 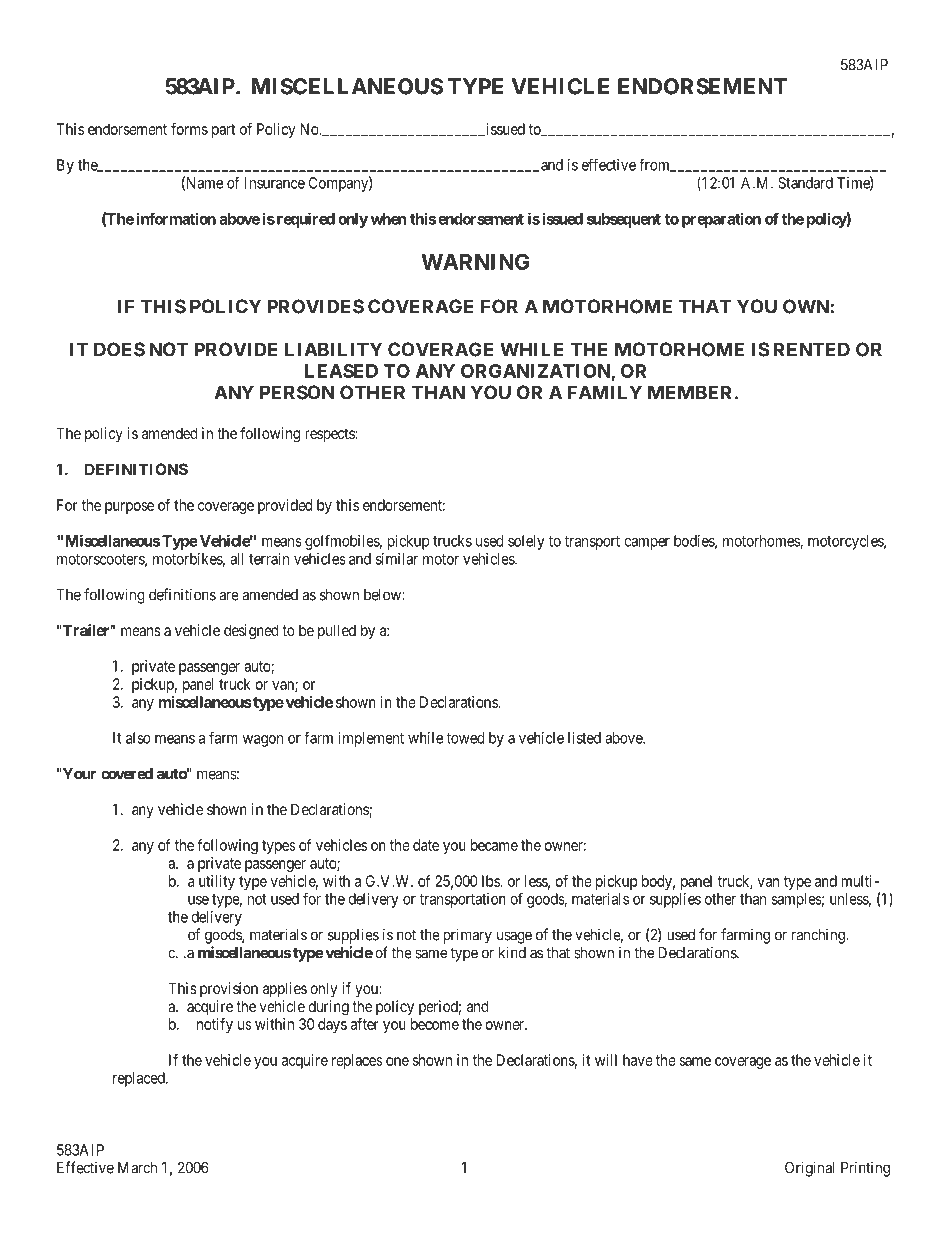 What do you see at coordinates (805, 183) in the document?
I see `Standard` at bounding box center [805, 183].
